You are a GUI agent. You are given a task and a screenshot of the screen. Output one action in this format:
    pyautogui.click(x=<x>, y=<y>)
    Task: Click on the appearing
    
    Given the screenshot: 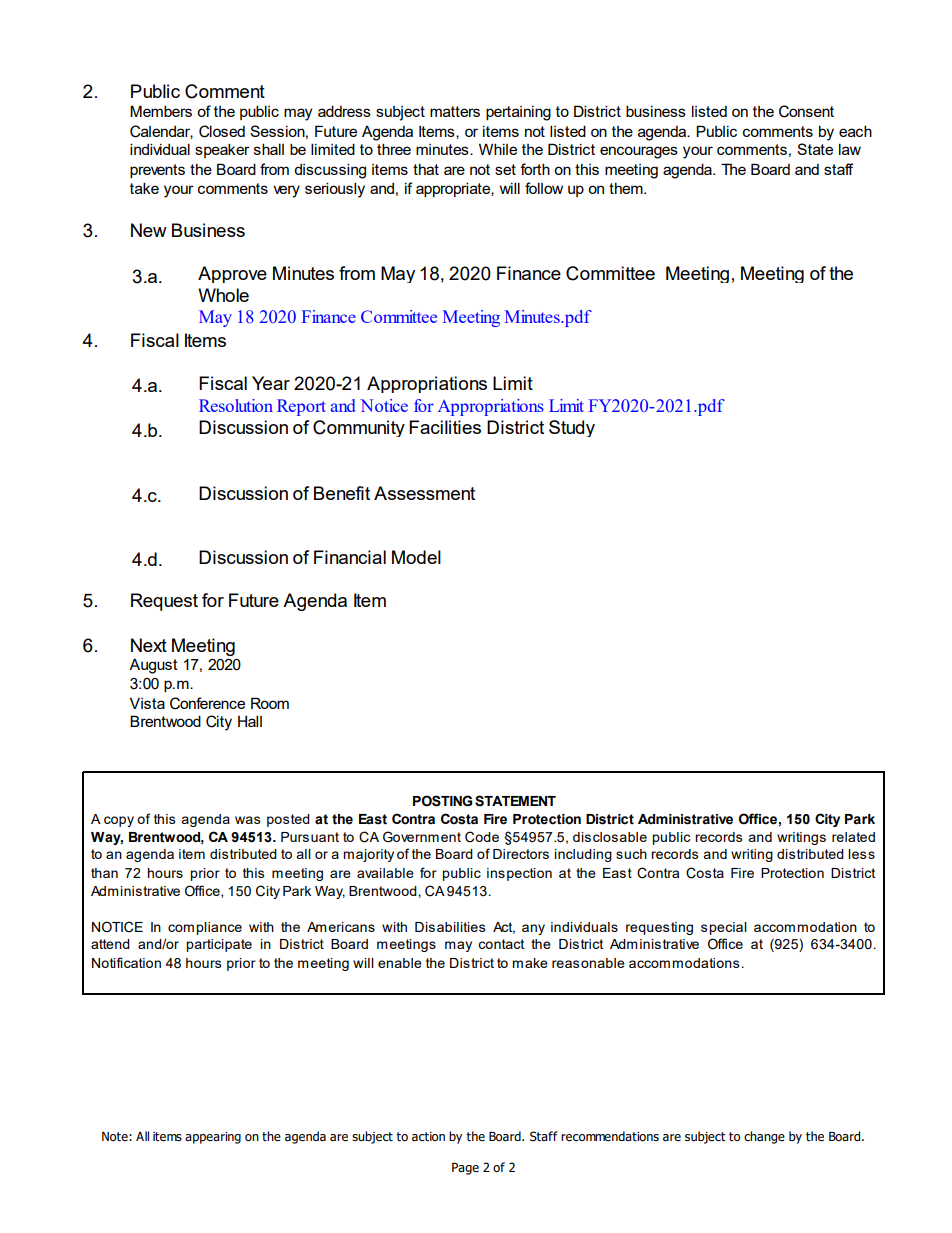 What is the action you would take?
    pyautogui.click(x=213, y=1138)
